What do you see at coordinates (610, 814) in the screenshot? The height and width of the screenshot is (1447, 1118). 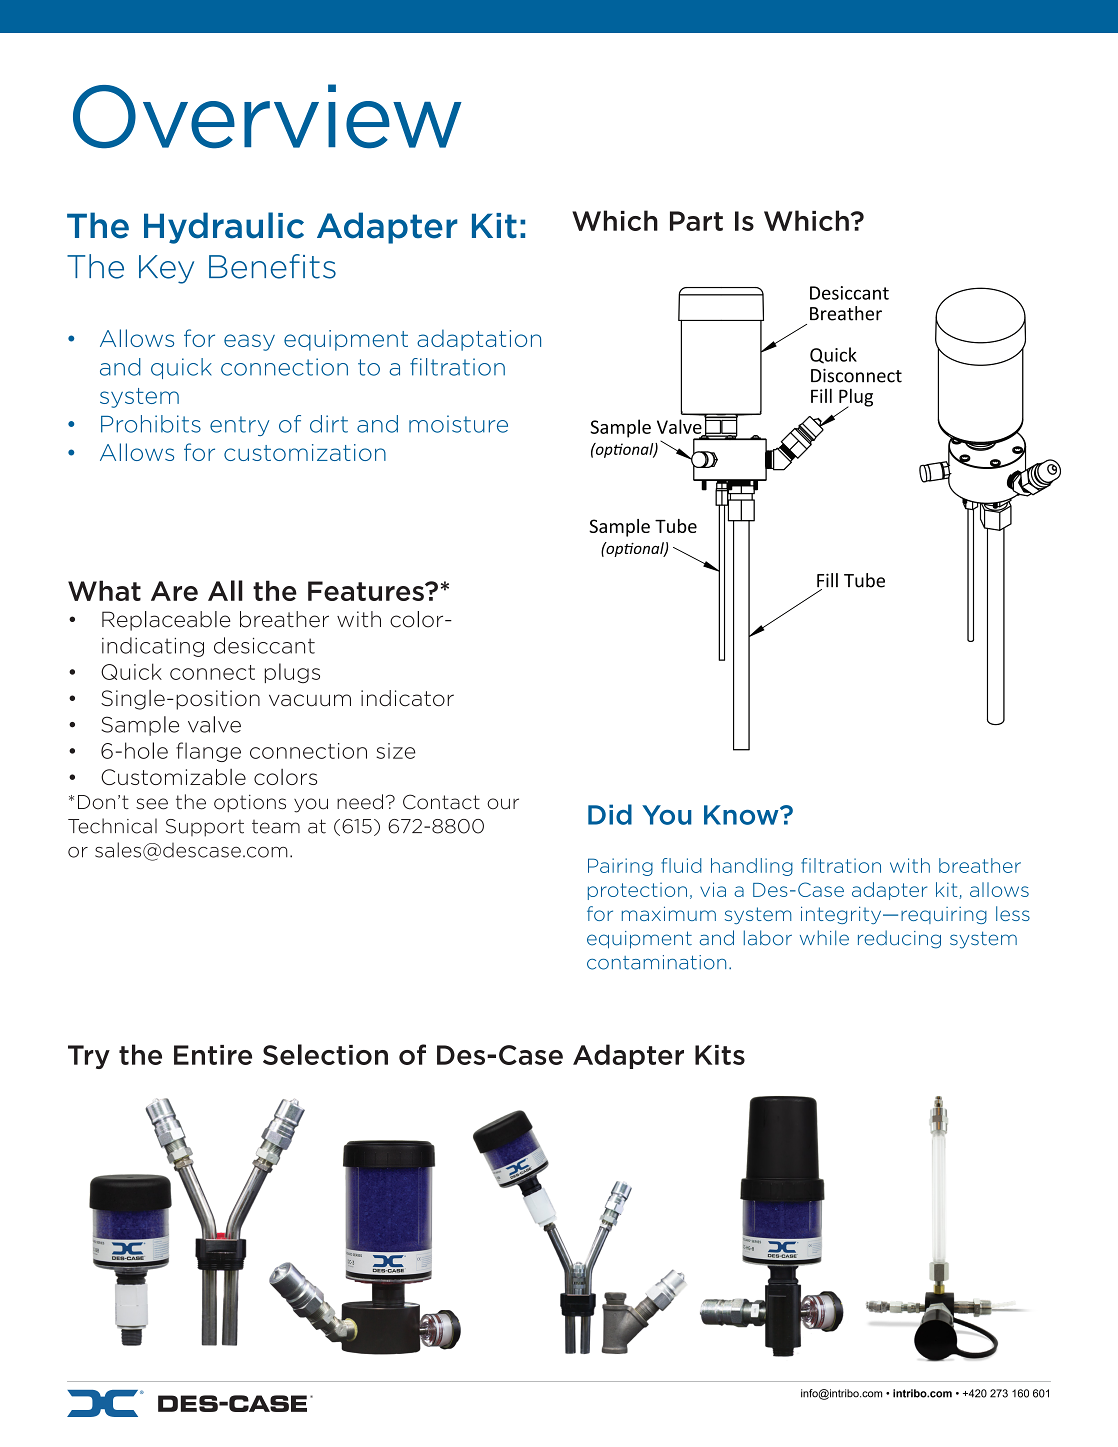 I see `Did` at bounding box center [610, 814].
